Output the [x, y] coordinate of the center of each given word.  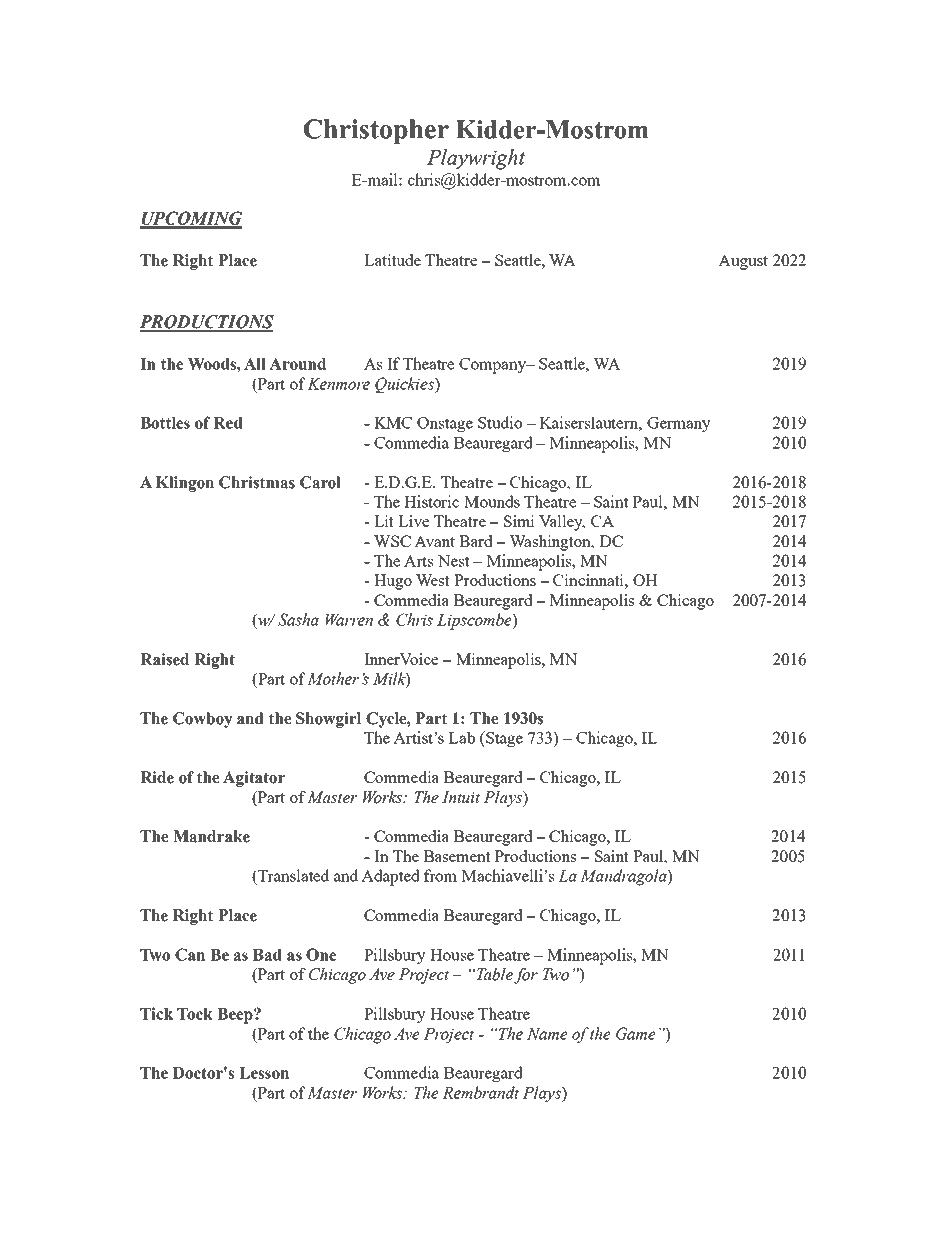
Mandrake [211, 836]
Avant [434, 541]
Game [636, 1033]
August [743, 262]
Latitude [392, 260]
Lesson [264, 1073]
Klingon [185, 484]
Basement [457, 856]
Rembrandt [480, 1092]
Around [297, 364]
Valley [562, 523]
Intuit [461, 797]
